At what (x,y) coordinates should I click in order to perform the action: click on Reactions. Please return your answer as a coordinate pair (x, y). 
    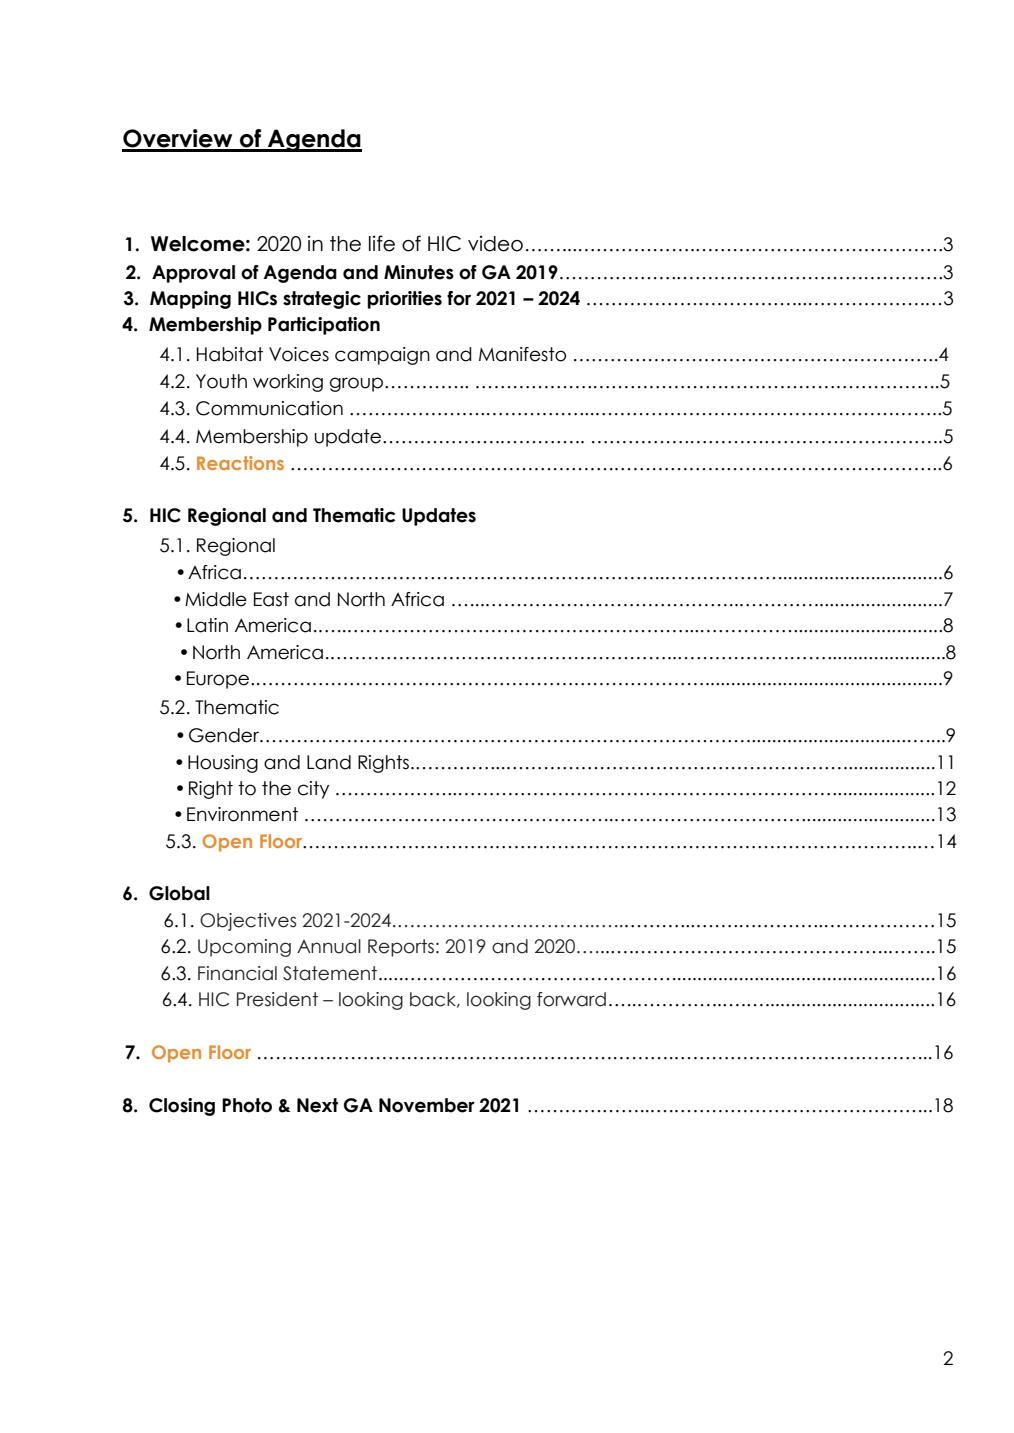
    Looking at the image, I should click on (240, 463).
